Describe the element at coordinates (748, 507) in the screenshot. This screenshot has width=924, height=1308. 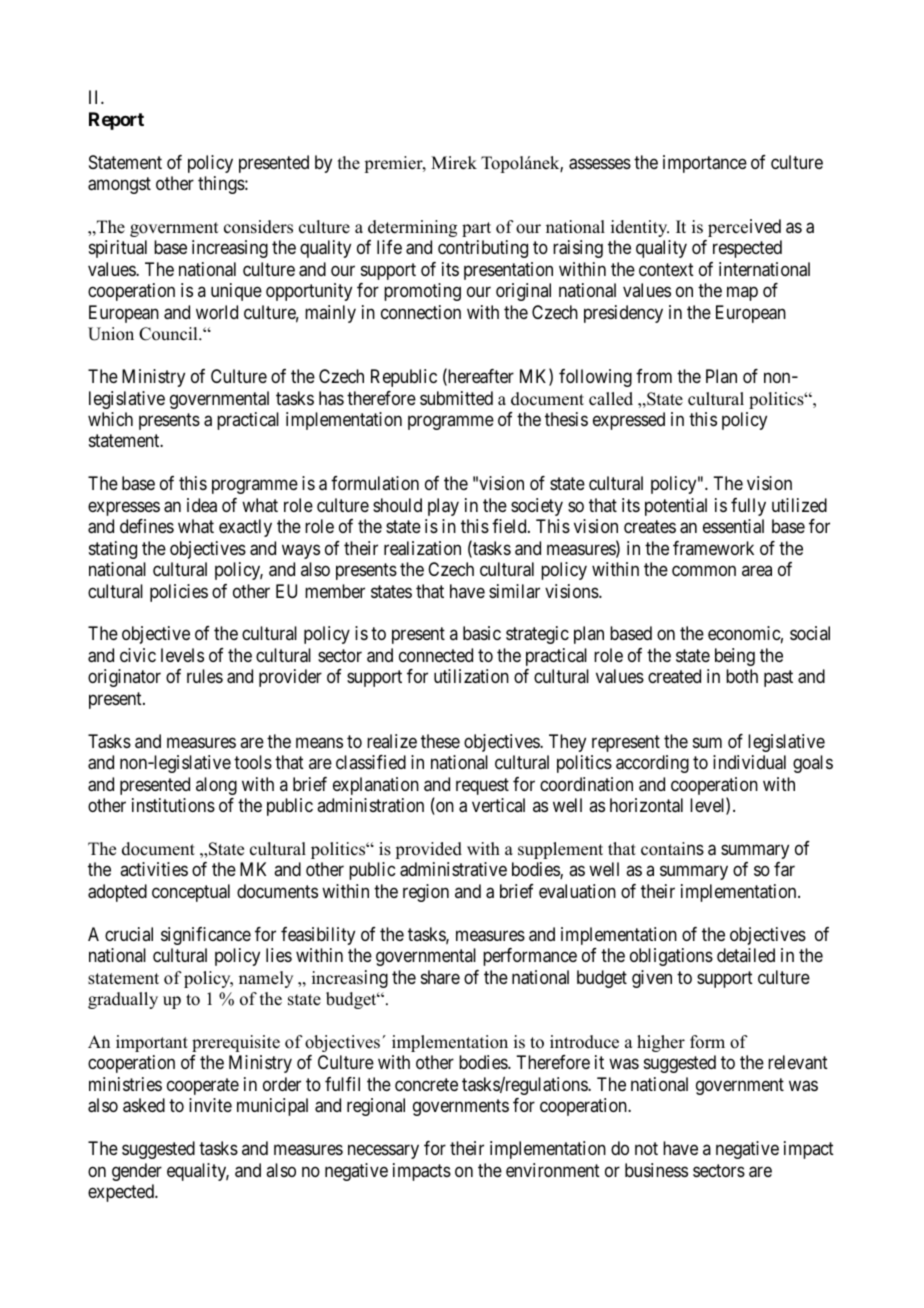
I see `fully` at that location.
